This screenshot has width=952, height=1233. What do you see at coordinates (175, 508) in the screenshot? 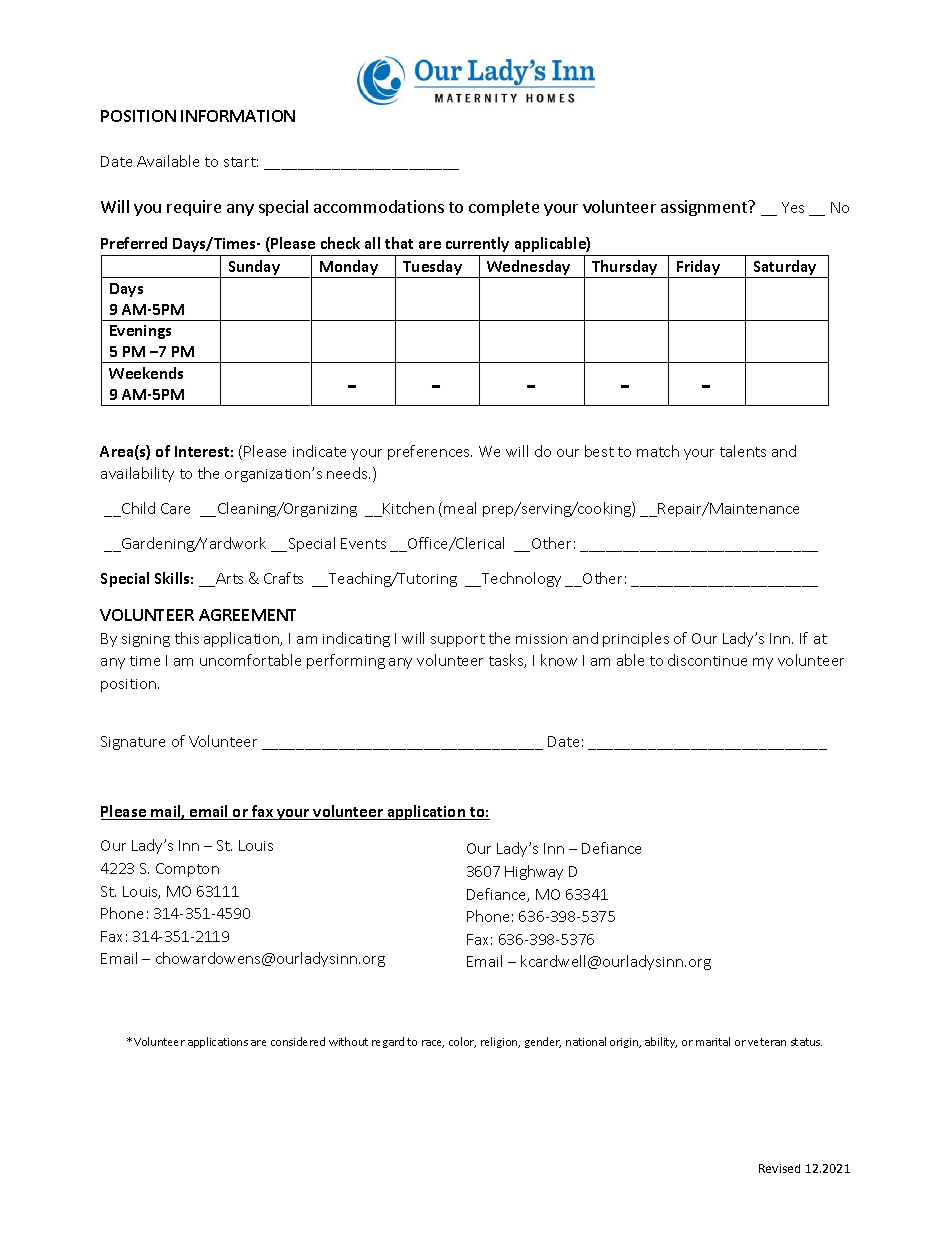
I see `Care` at bounding box center [175, 508].
